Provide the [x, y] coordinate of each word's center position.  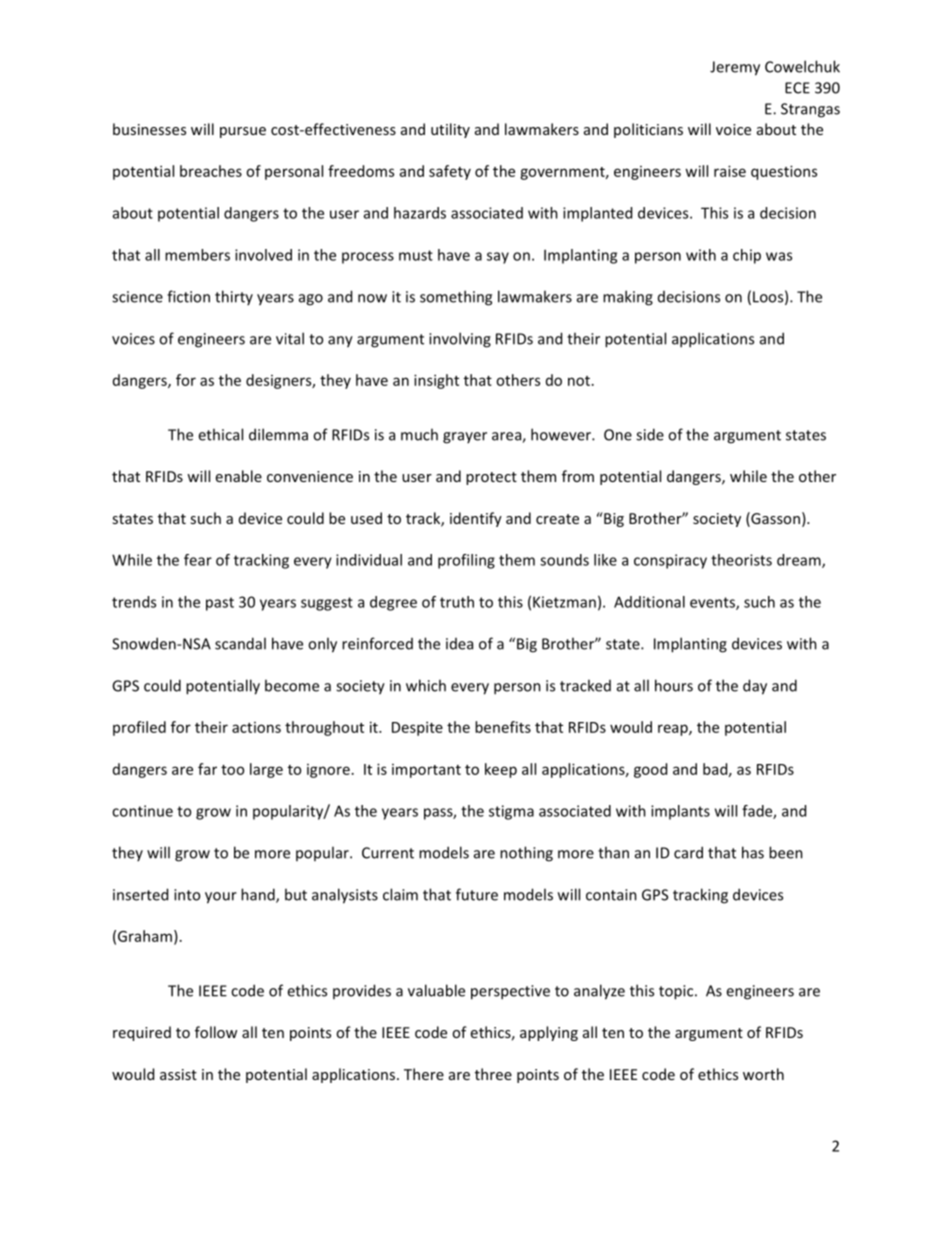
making [628, 298]
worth [763, 1074]
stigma [511, 812]
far [207, 769]
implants [680, 812]
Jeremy [735, 68]
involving [460, 340]
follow [216, 1032]
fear [198, 560]
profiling [466, 561]
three [493, 1074]
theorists [741, 560]
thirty [234, 297]
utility [450, 130]
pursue [243, 132]
